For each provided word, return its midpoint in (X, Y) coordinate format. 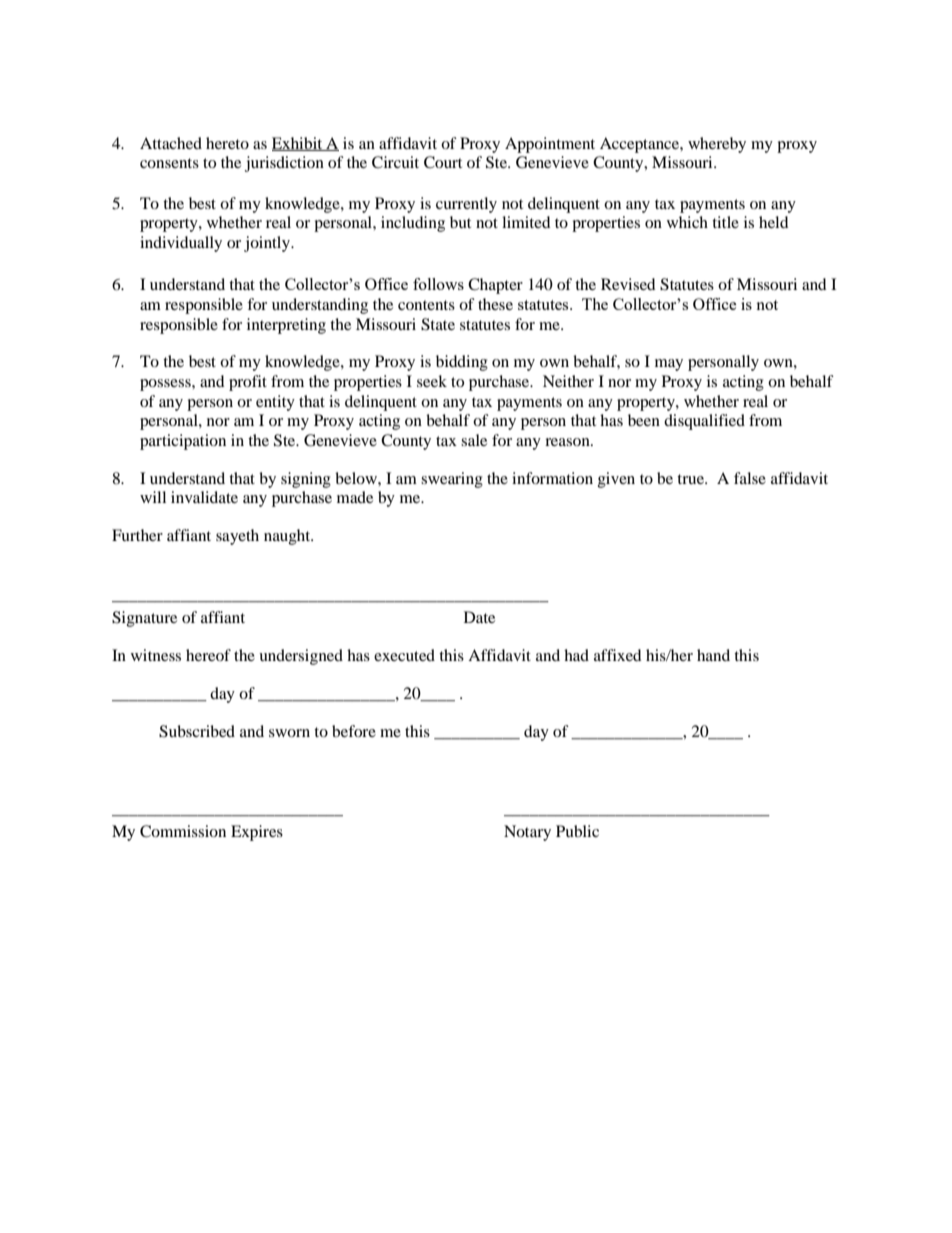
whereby (717, 145)
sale (474, 440)
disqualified (704, 422)
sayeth (237, 537)
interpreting (286, 326)
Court (443, 162)
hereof (208, 655)
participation (183, 442)
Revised (628, 284)
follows (438, 284)
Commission (183, 831)
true (691, 479)
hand (713, 655)
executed (404, 655)
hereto (227, 143)
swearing (452, 480)
